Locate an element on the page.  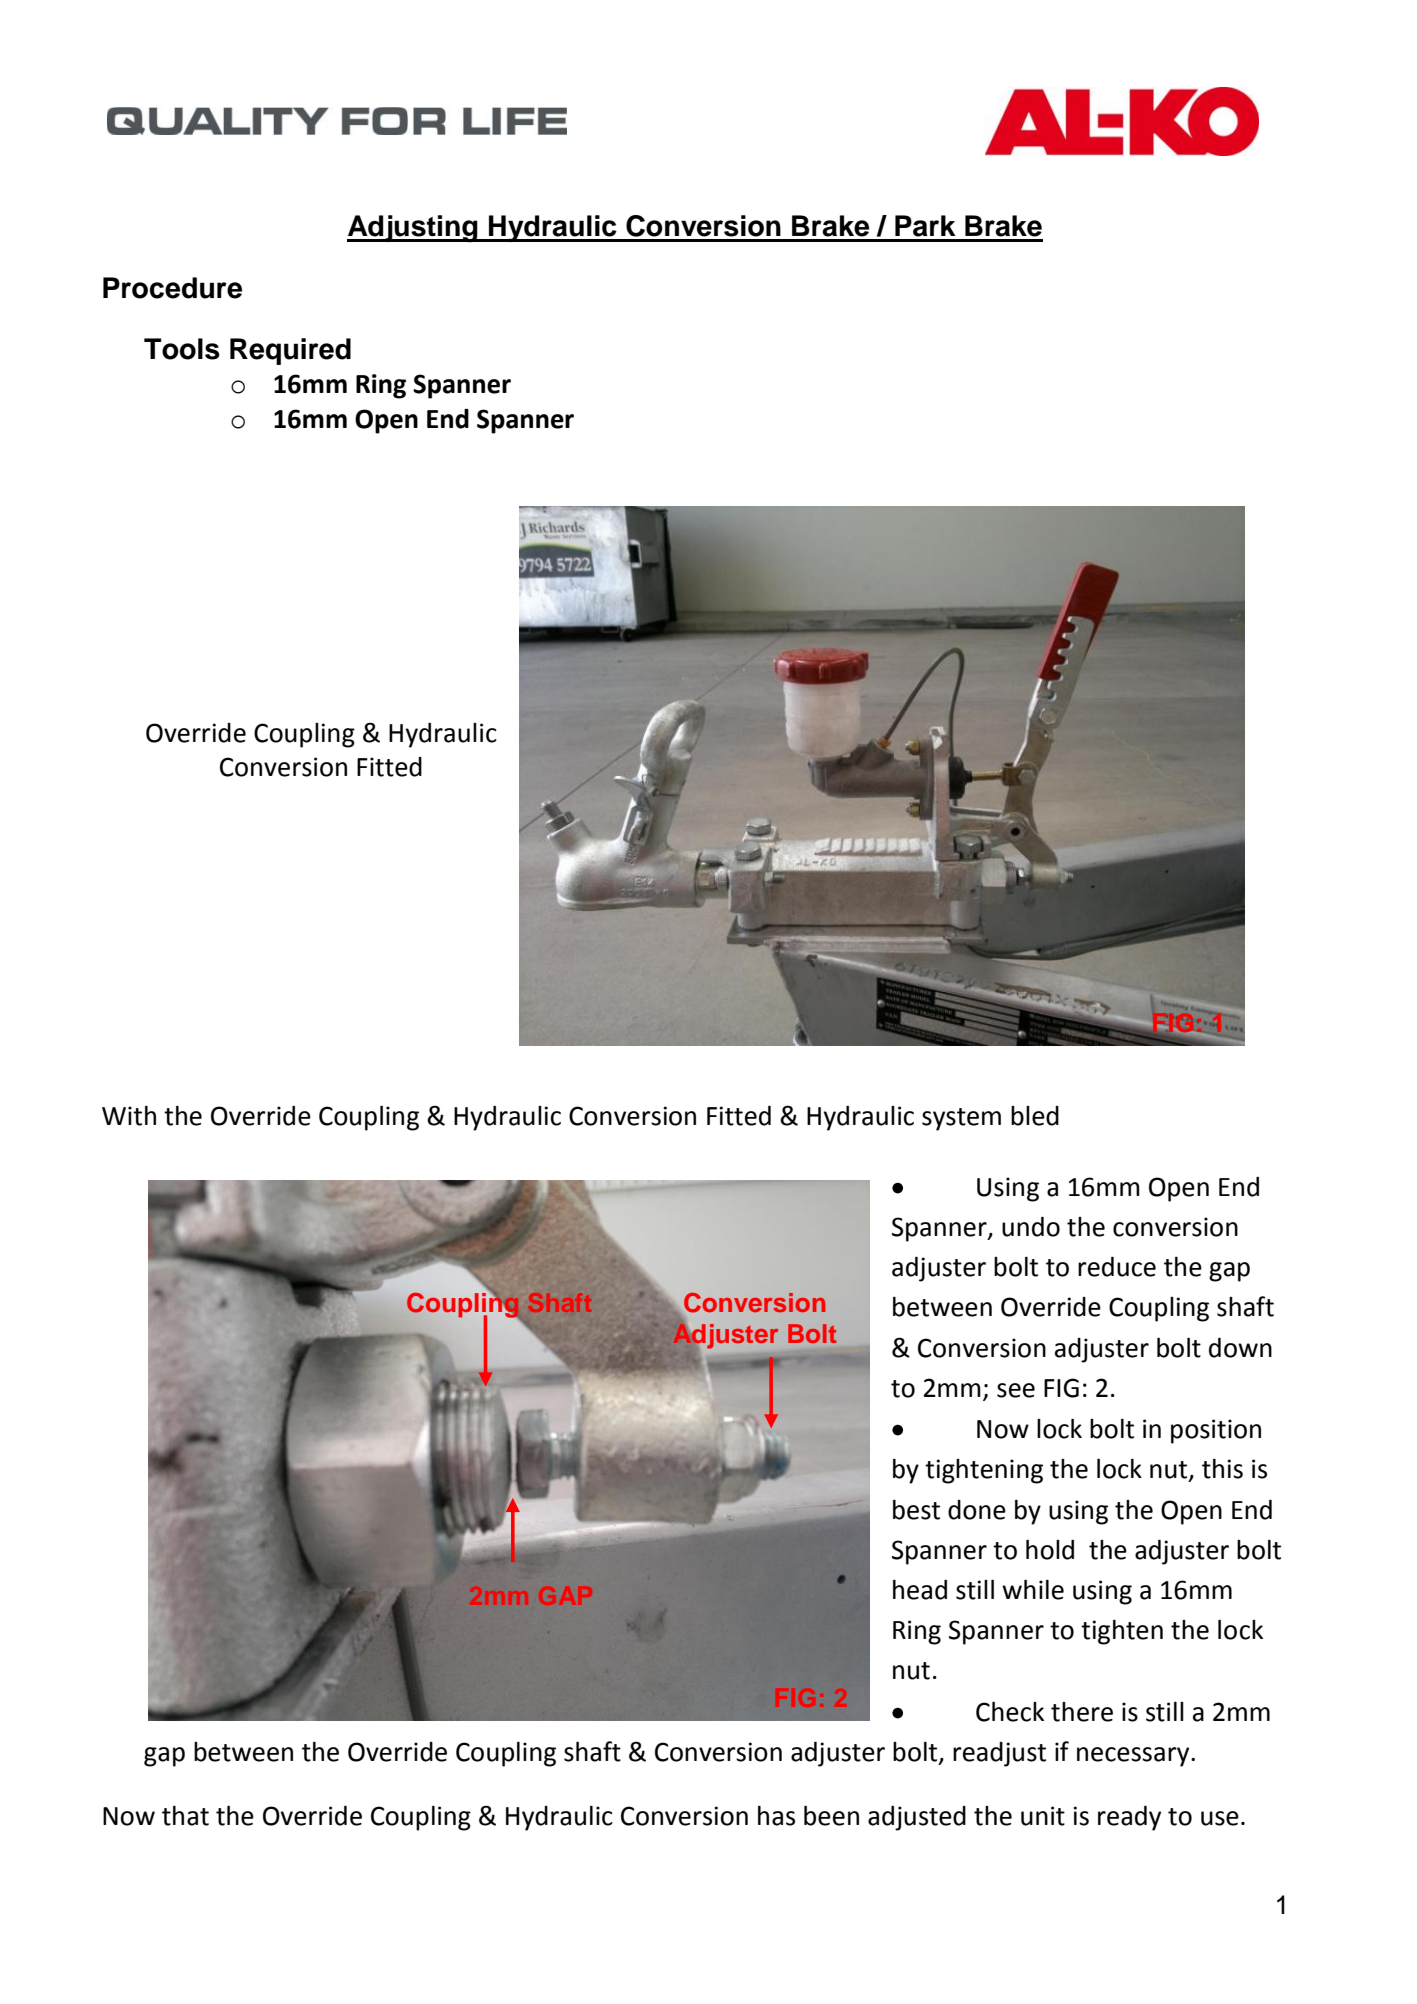
With is located at coordinates (129, 1116).
